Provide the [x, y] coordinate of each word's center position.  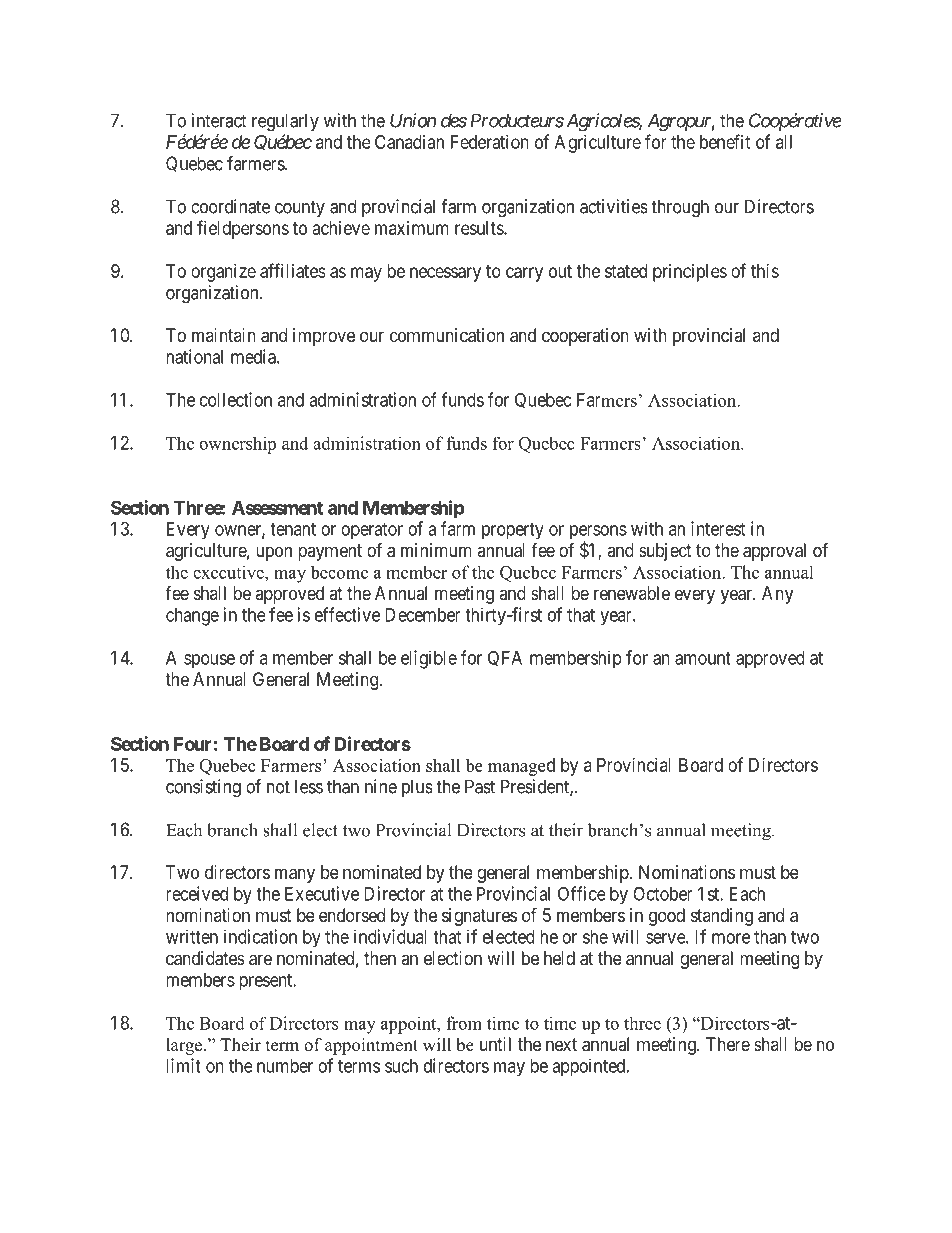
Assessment [277, 508]
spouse [209, 661]
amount [703, 658]
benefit [725, 141]
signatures [479, 917]
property [513, 531]
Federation [490, 142]
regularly [285, 122]
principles [690, 273]
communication [447, 335]
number [285, 1066]
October [663, 894]
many [295, 875]
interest [718, 528]
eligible [429, 659]
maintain [224, 335]
